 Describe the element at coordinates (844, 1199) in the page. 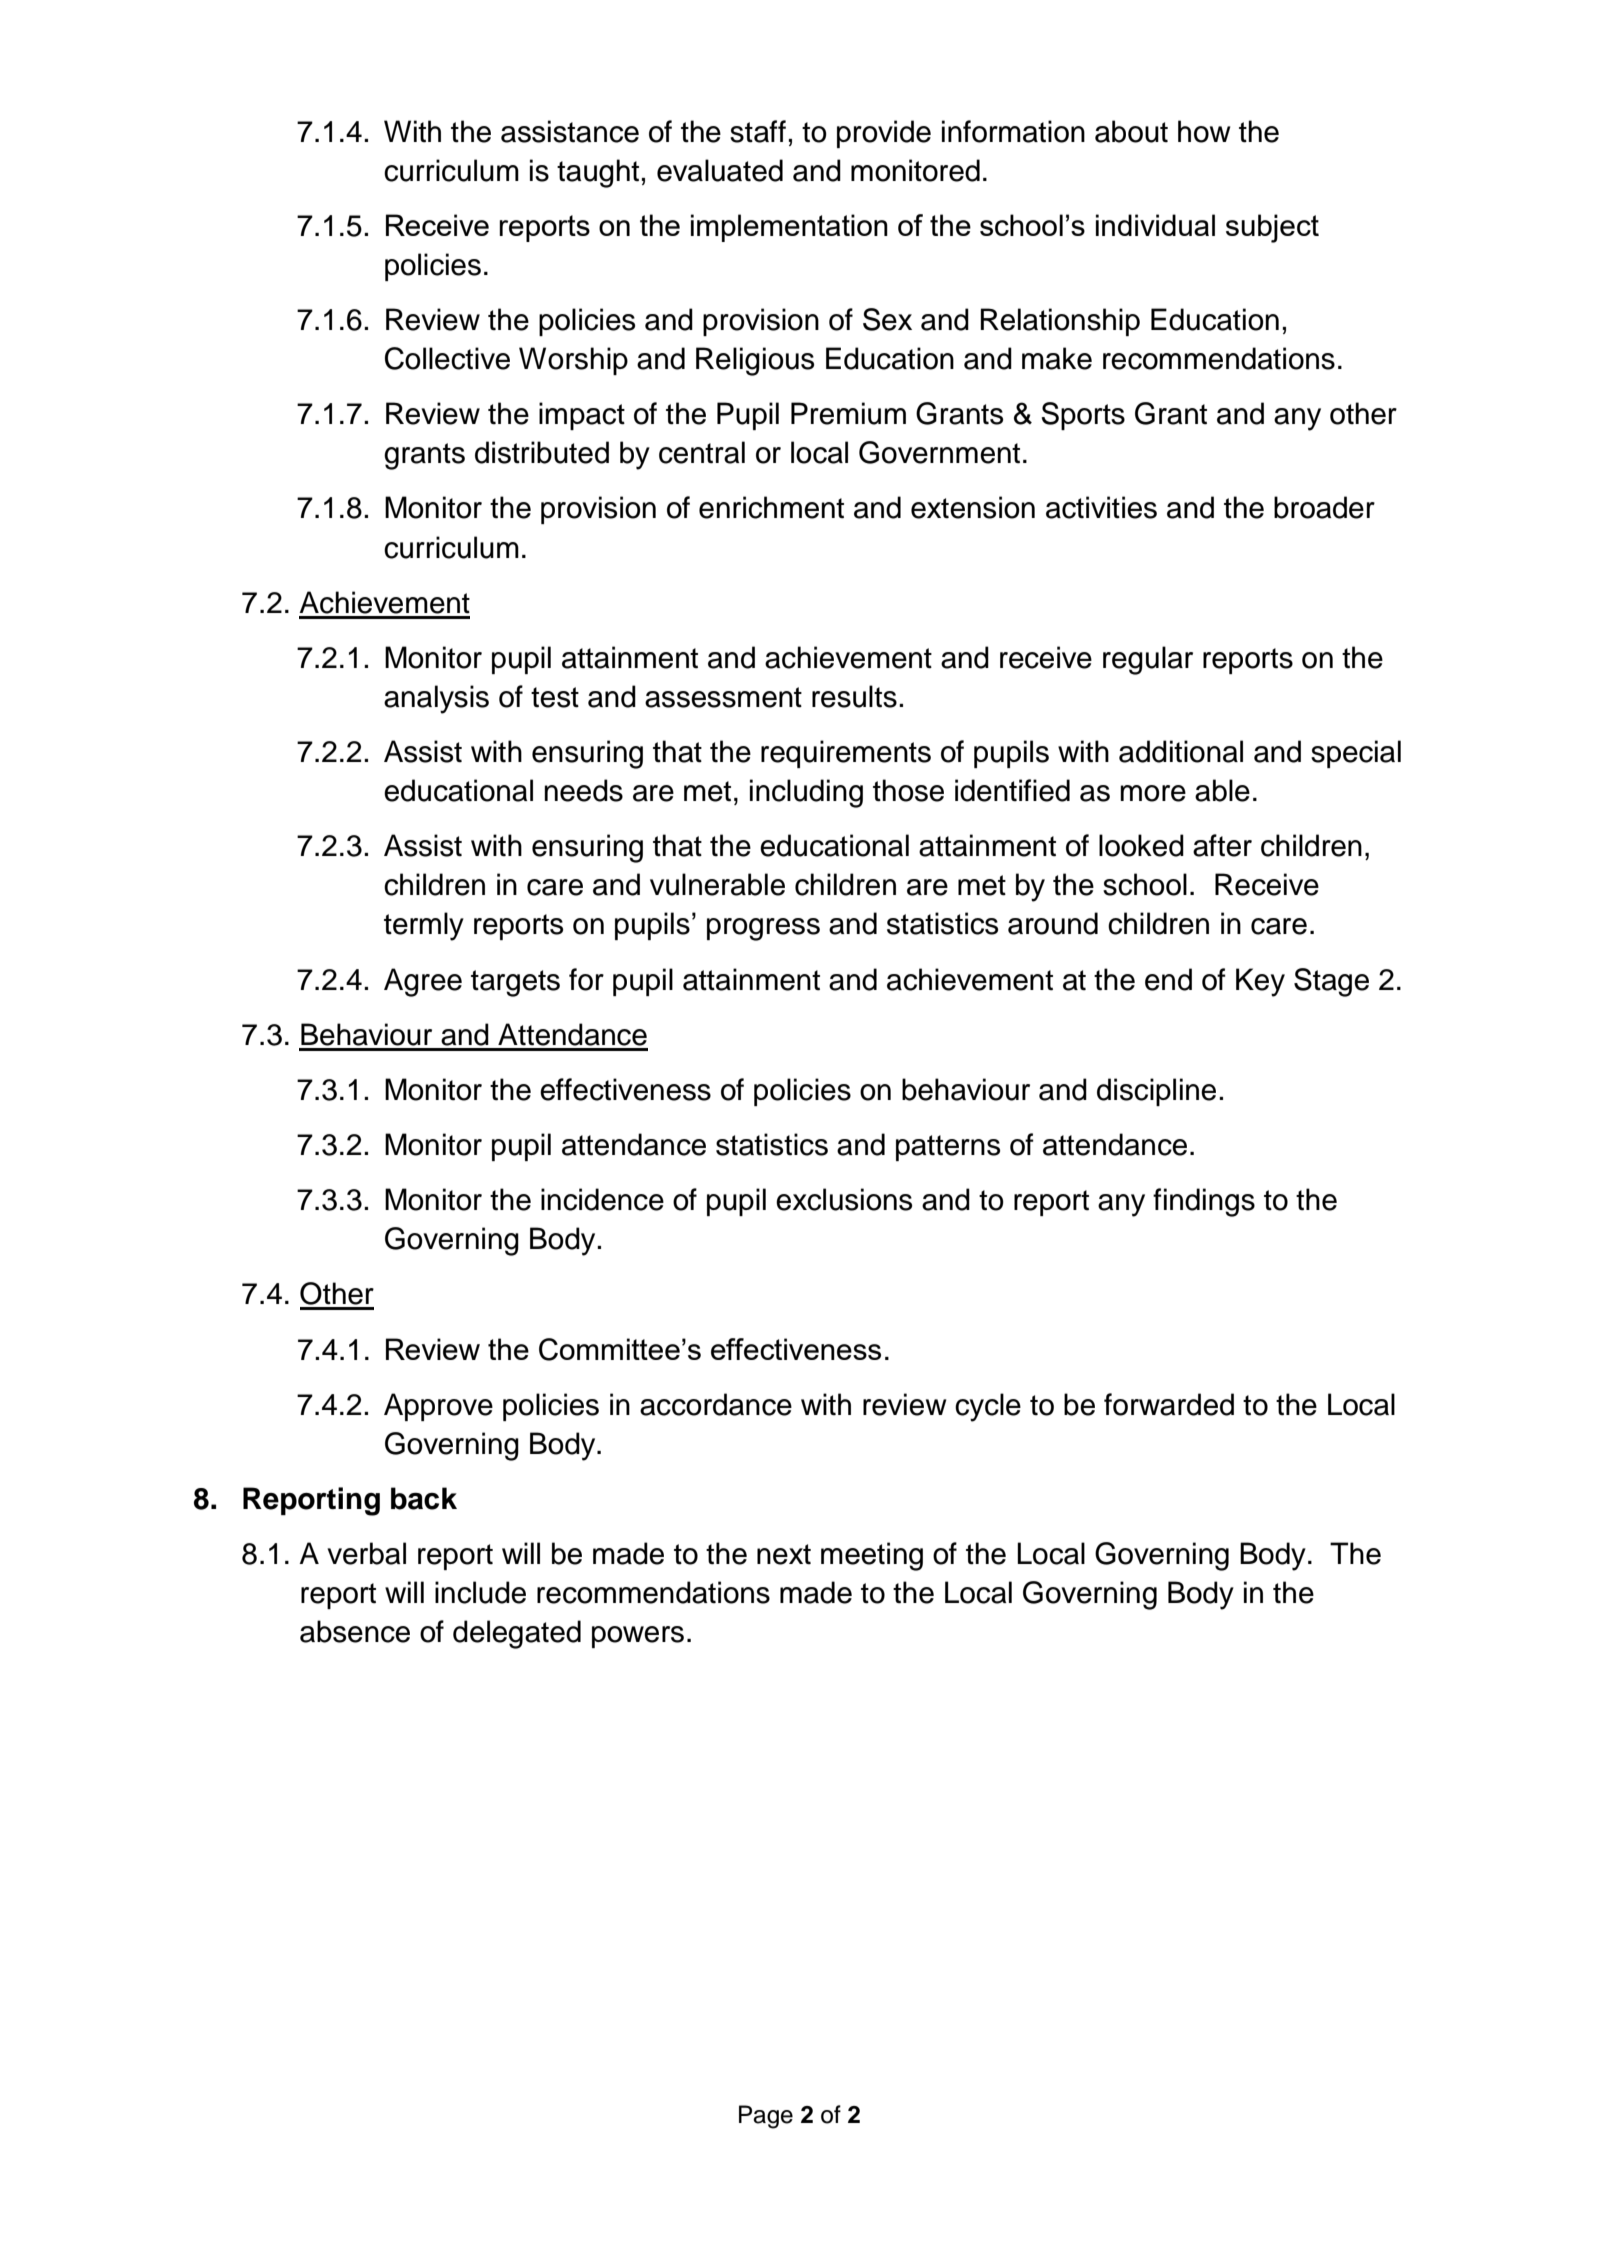

I see `exclusions` at that location.
